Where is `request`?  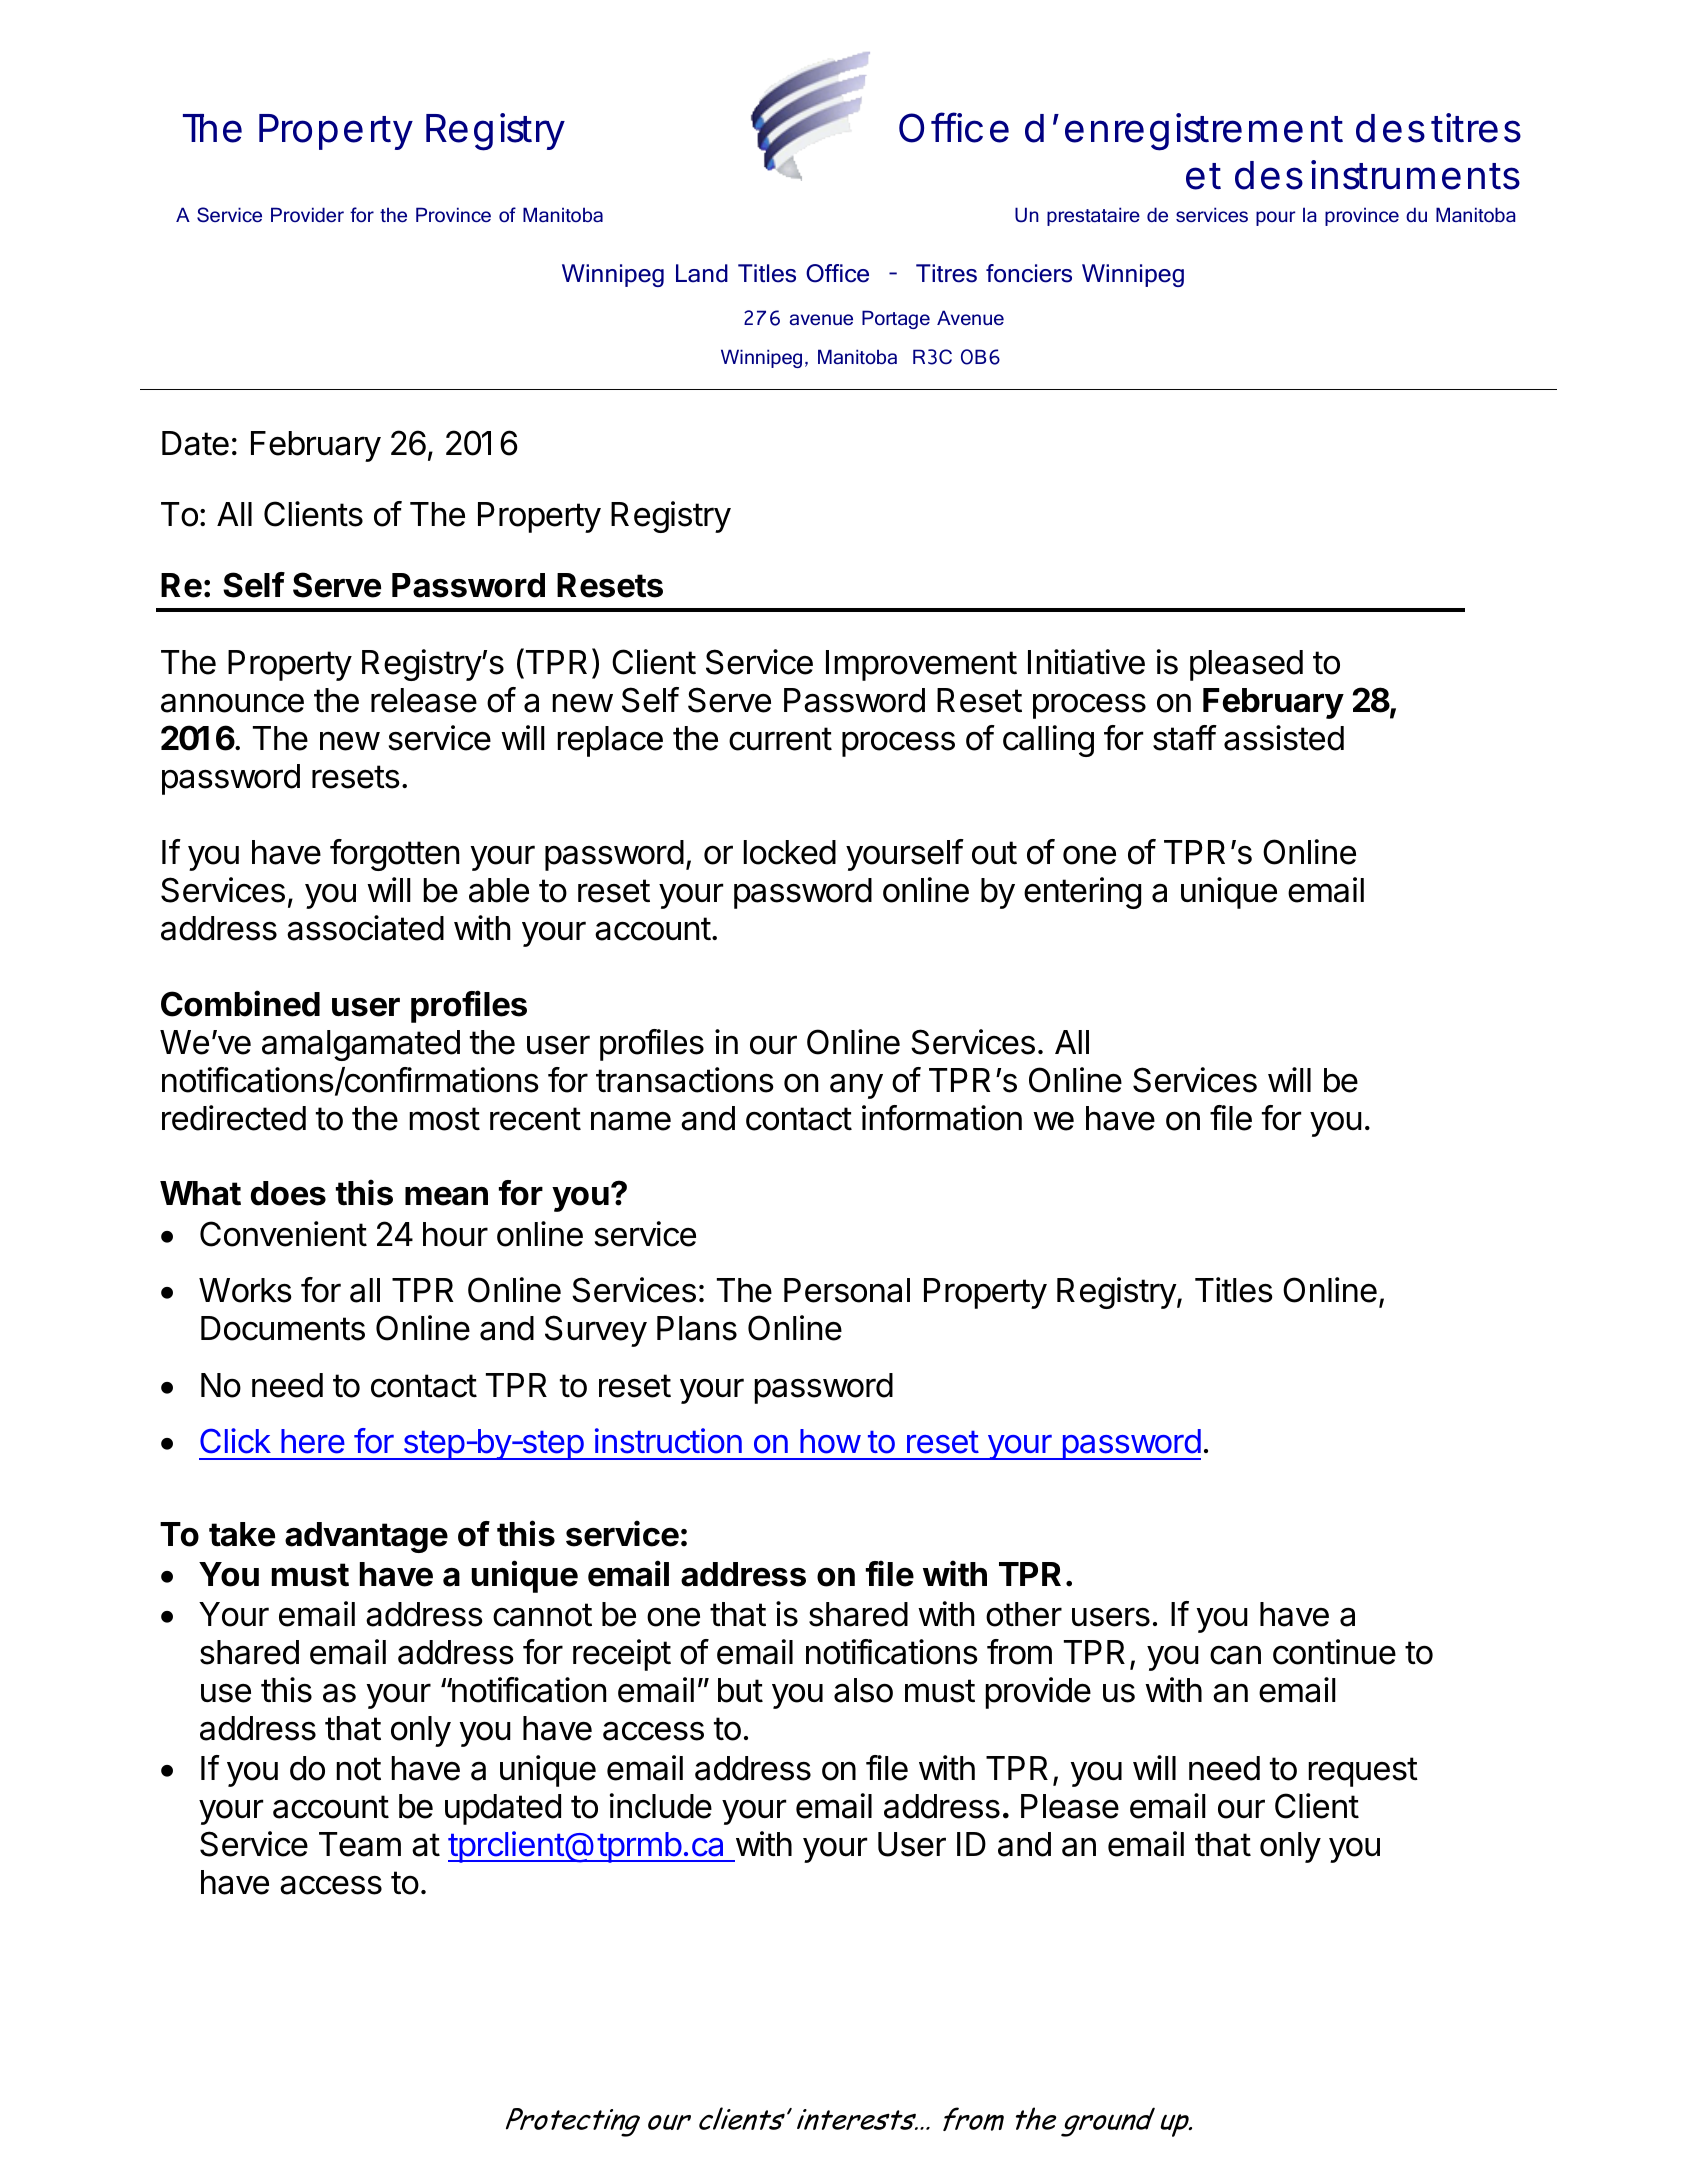
request is located at coordinates (1363, 1772).
